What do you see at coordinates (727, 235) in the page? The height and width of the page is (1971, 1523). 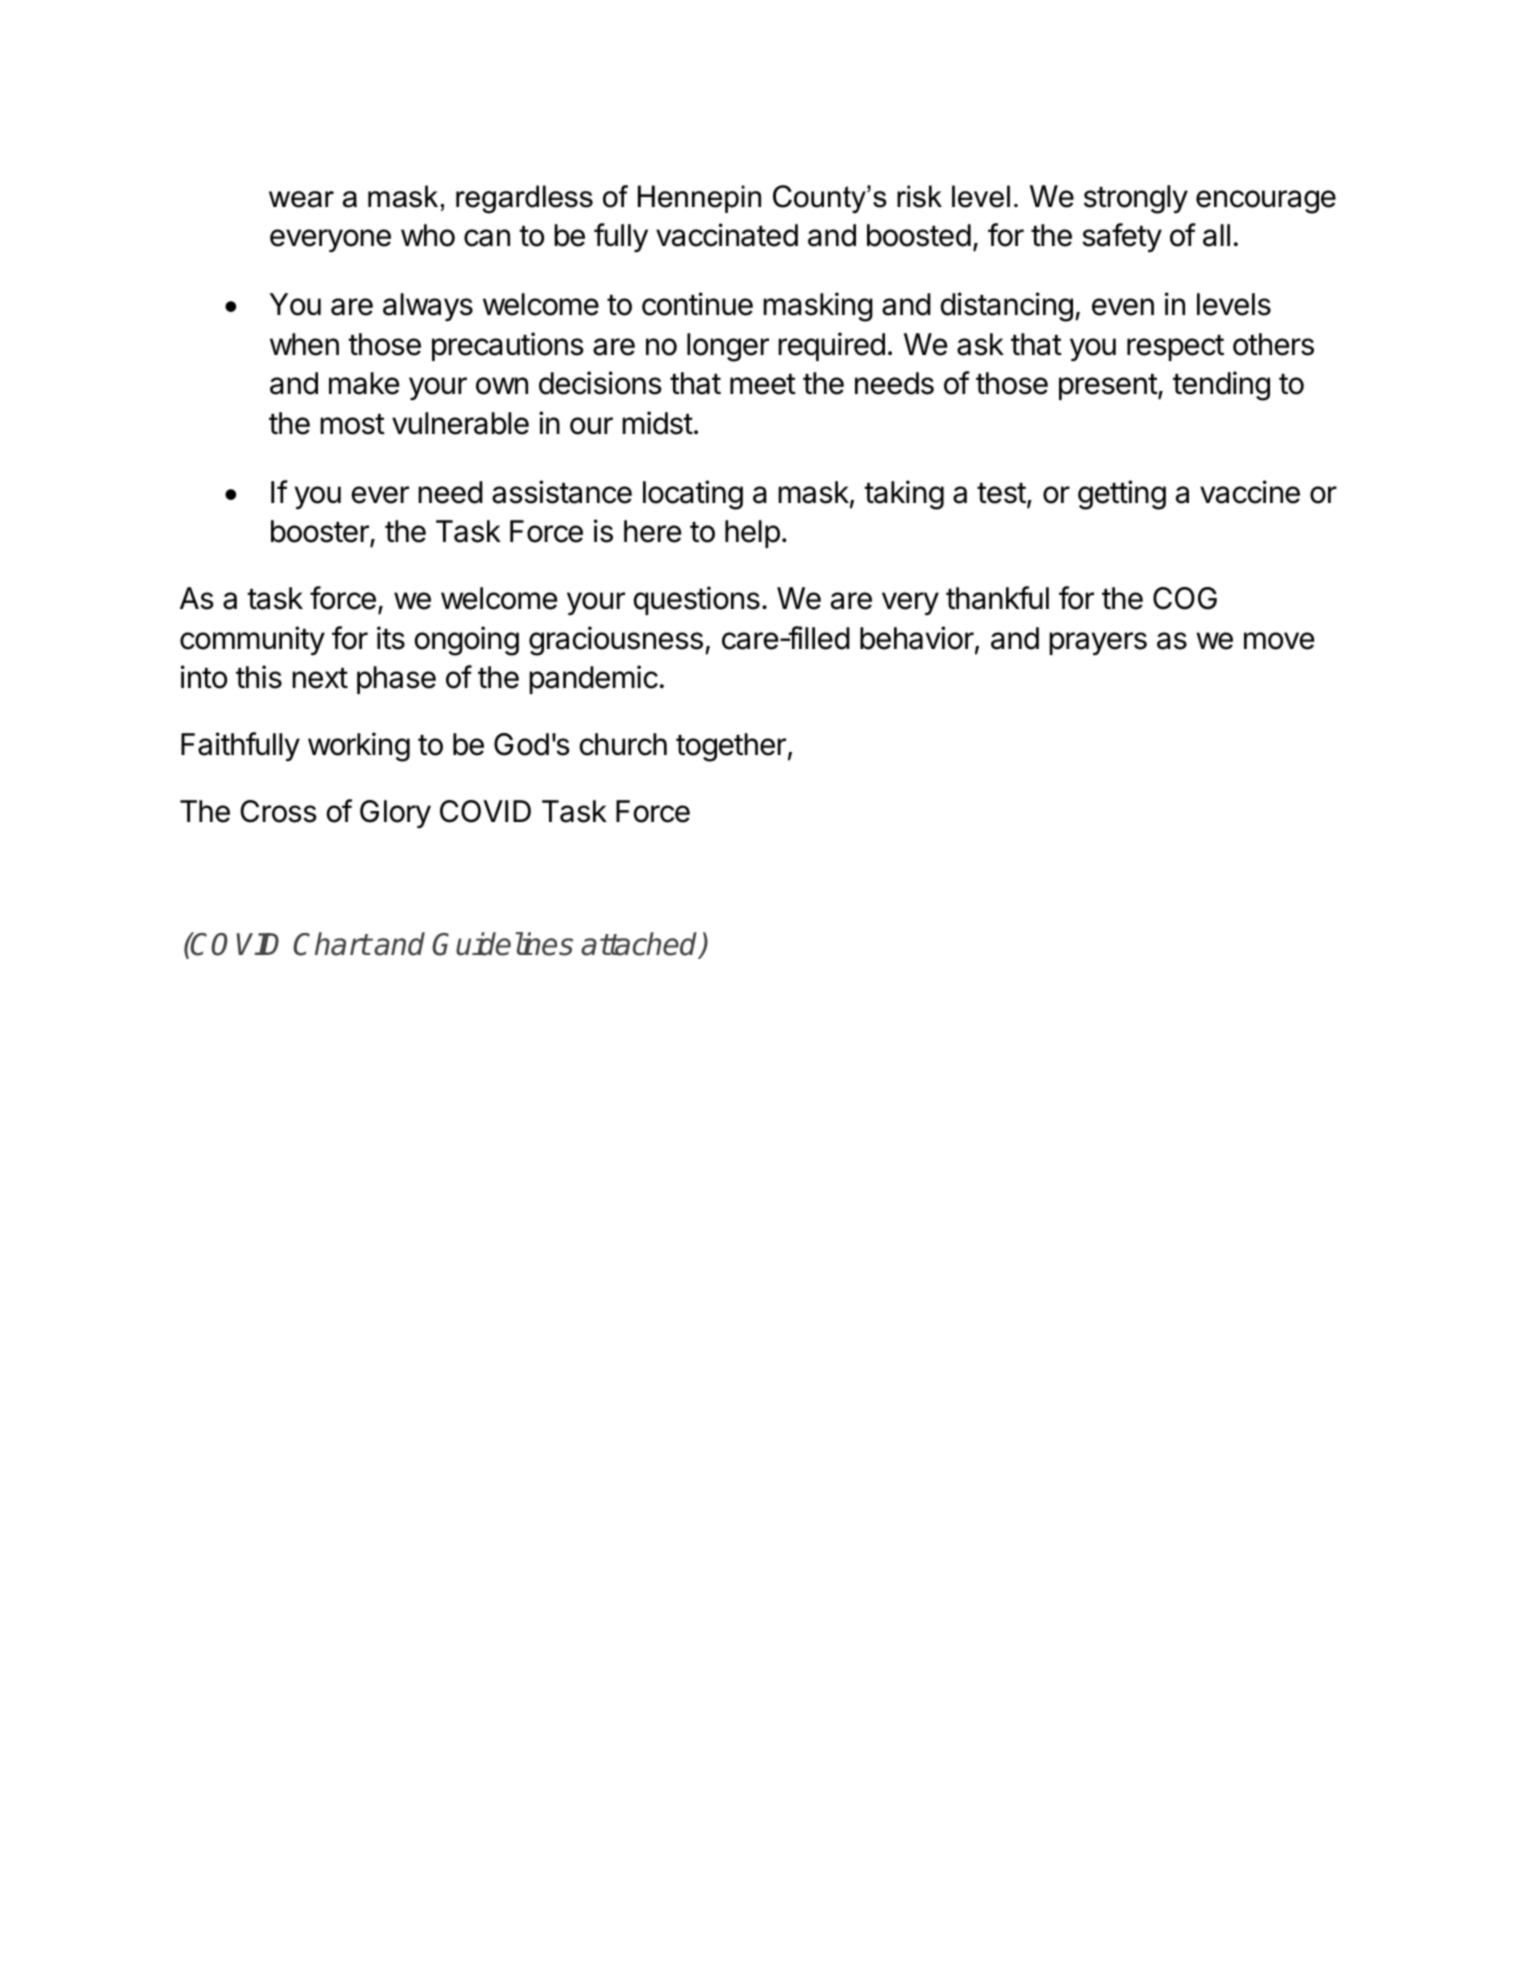 I see `vaccinated` at bounding box center [727, 235].
